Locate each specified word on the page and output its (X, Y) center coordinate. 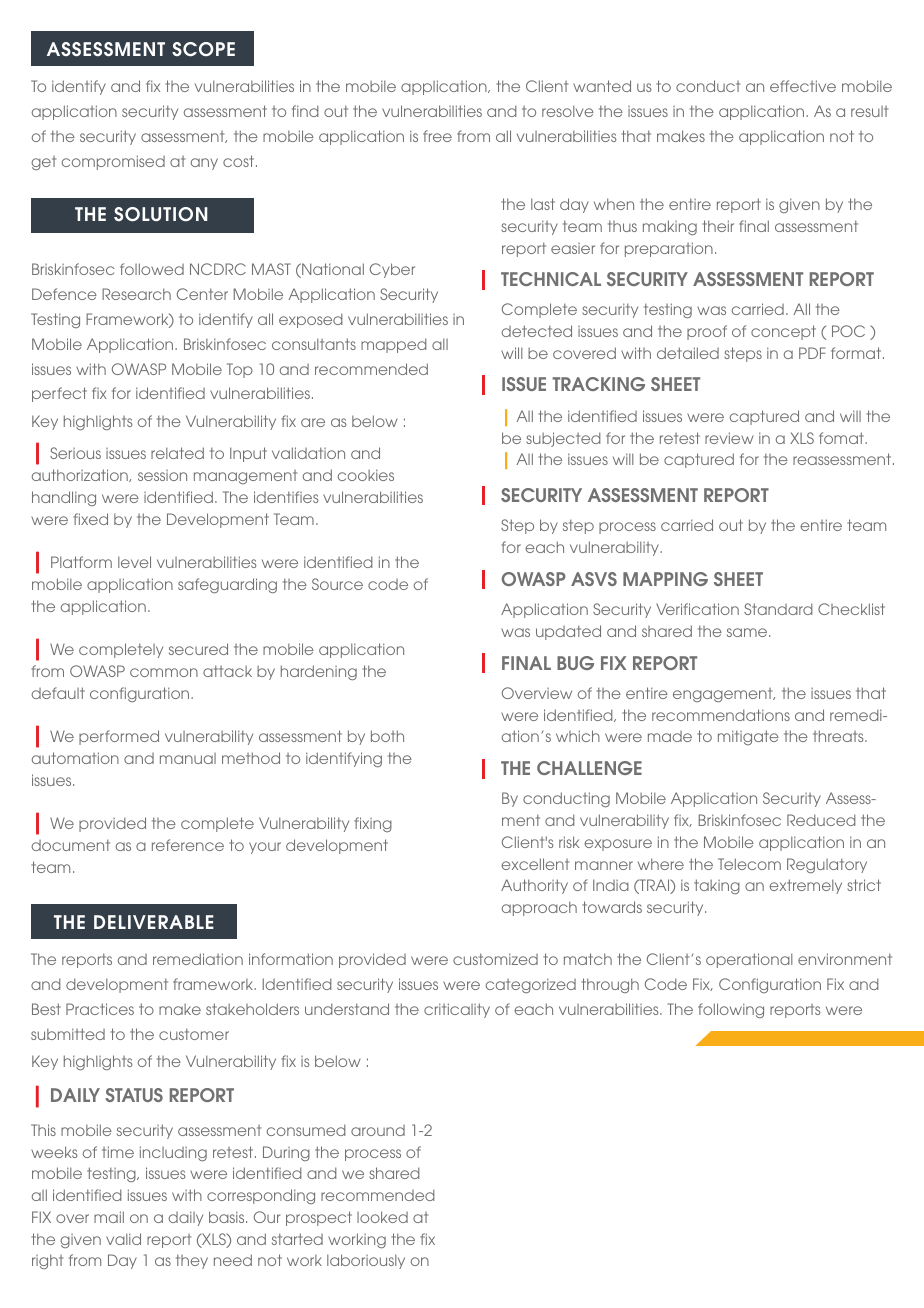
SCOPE (203, 49)
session (162, 475)
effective (803, 86)
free (437, 136)
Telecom (749, 864)
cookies (366, 475)
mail (109, 1217)
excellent (535, 864)
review (729, 438)
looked (382, 1217)
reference (188, 845)
